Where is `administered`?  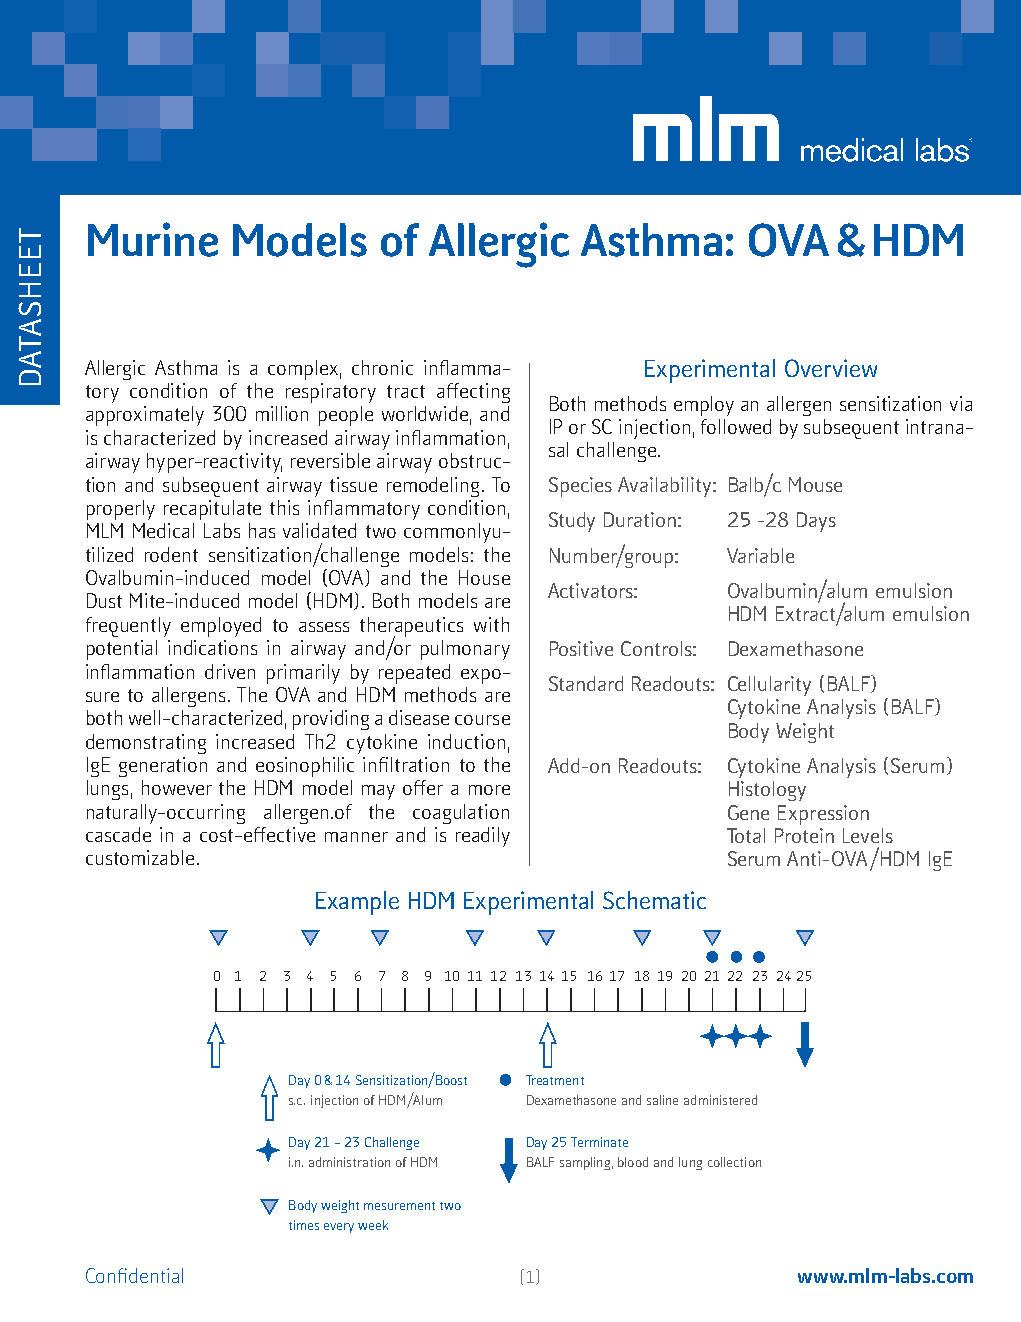 administered is located at coordinates (720, 1100).
